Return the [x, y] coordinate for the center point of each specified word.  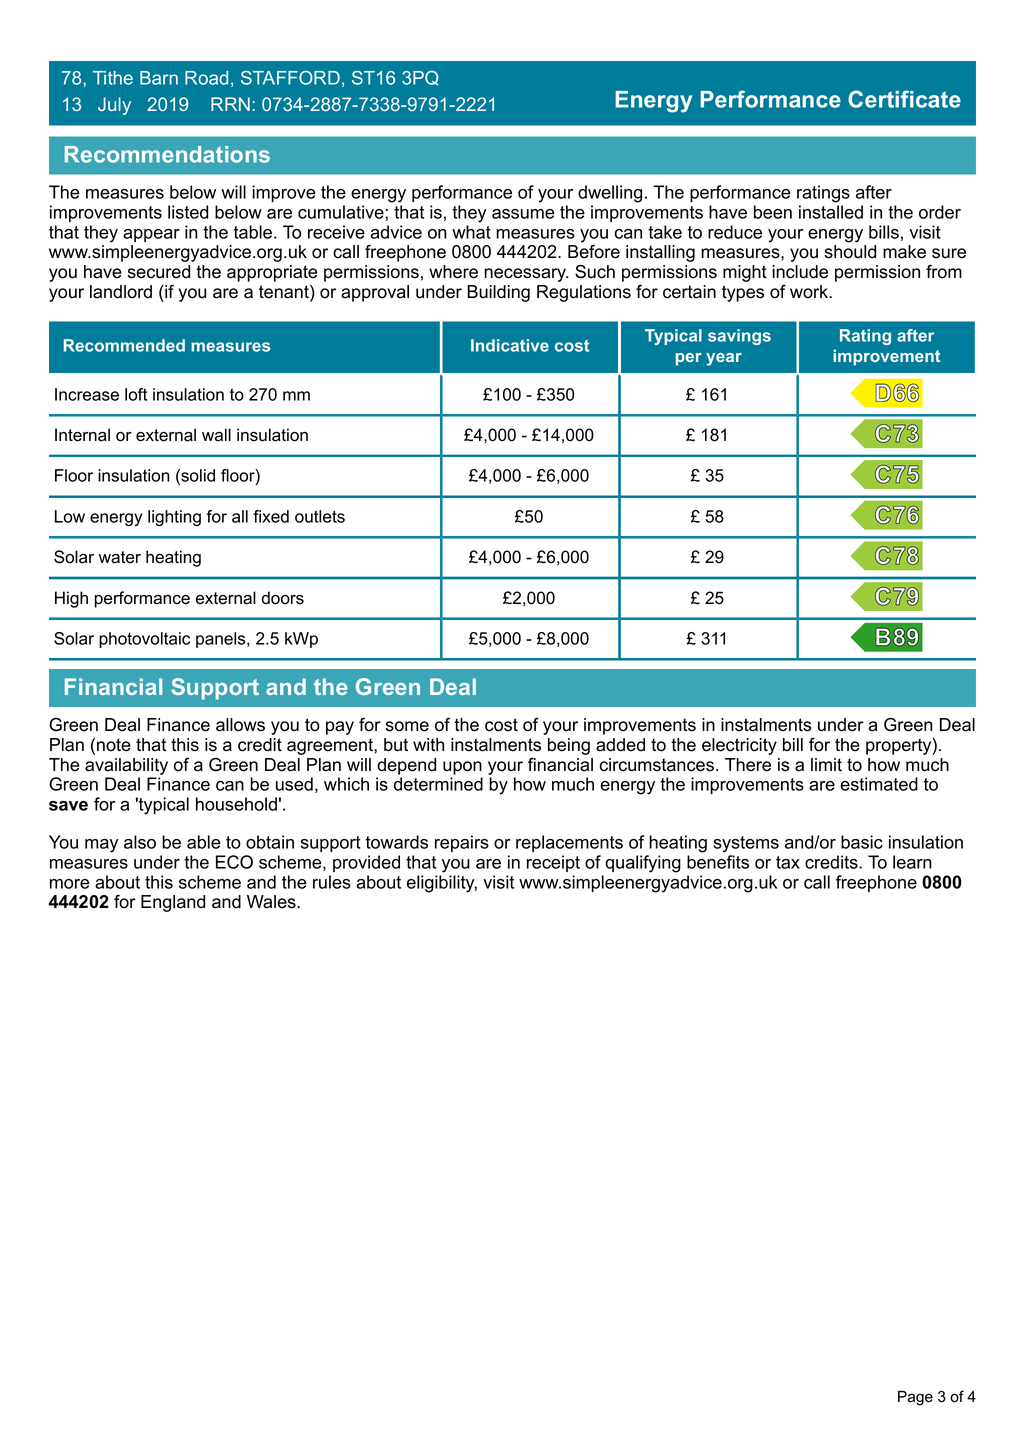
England [173, 903]
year [724, 359]
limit [826, 764]
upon [462, 768]
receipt [553, 863]
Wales [272, 902]
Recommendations [167, 154]
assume [523, 214]
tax [788, 862]
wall [216, 435]
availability [126, 766]
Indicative [510, 345]
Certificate [904, 99]
